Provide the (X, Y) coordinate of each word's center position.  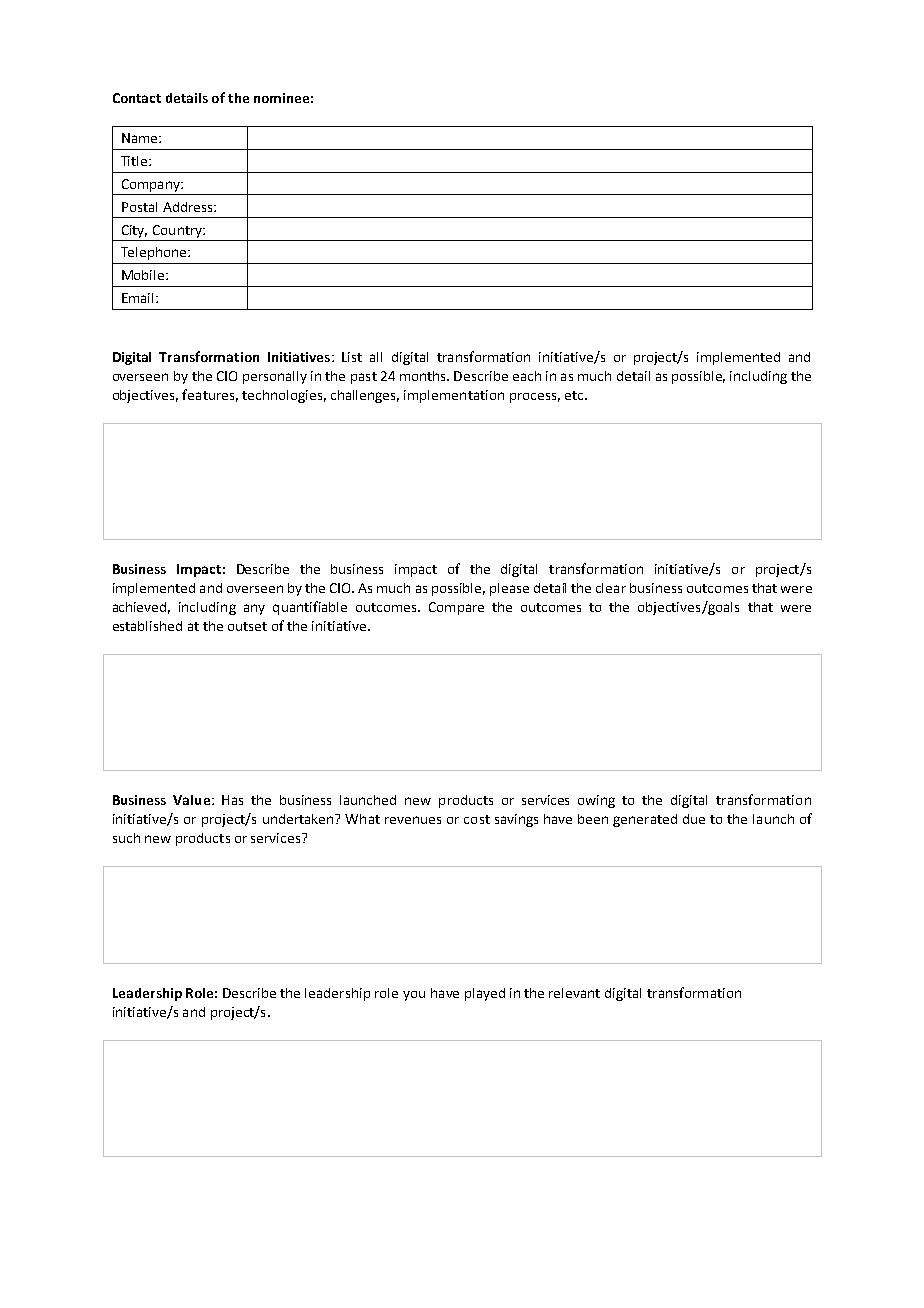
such (126, 838)
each (527, 376)
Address (189, 207)
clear (611, 588)
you (414, 996)
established (147, 626)
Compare (456, 608)
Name (141, 138)
